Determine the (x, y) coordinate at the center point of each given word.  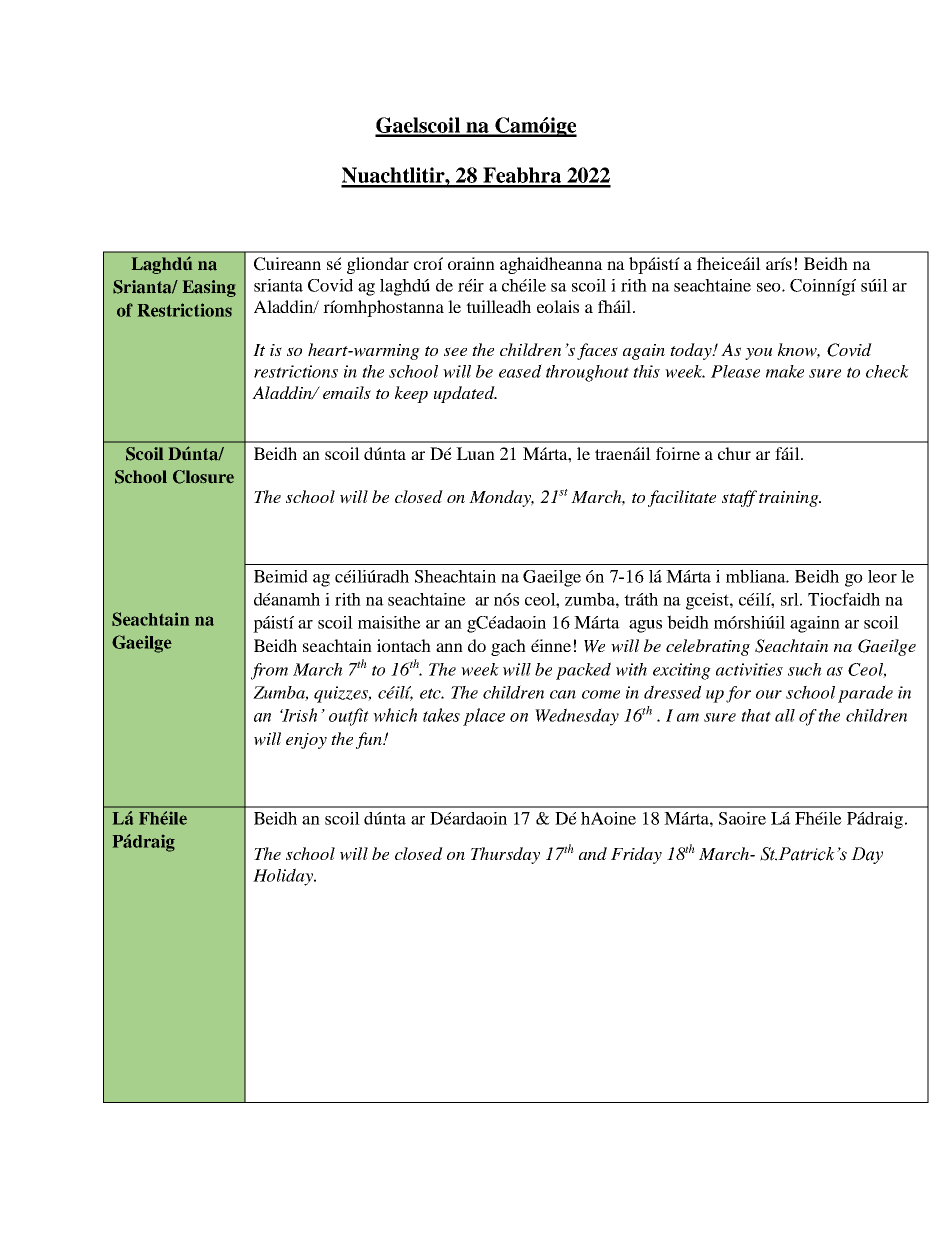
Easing (209, 288)
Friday (636, 855)
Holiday (284, 877)
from (269, 671)
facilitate (682, 498)
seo (770, 287)
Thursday (505, 855)
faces (597, 351)
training (790, 499)
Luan (475, 453)
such (805, 669)
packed (583, 671)
